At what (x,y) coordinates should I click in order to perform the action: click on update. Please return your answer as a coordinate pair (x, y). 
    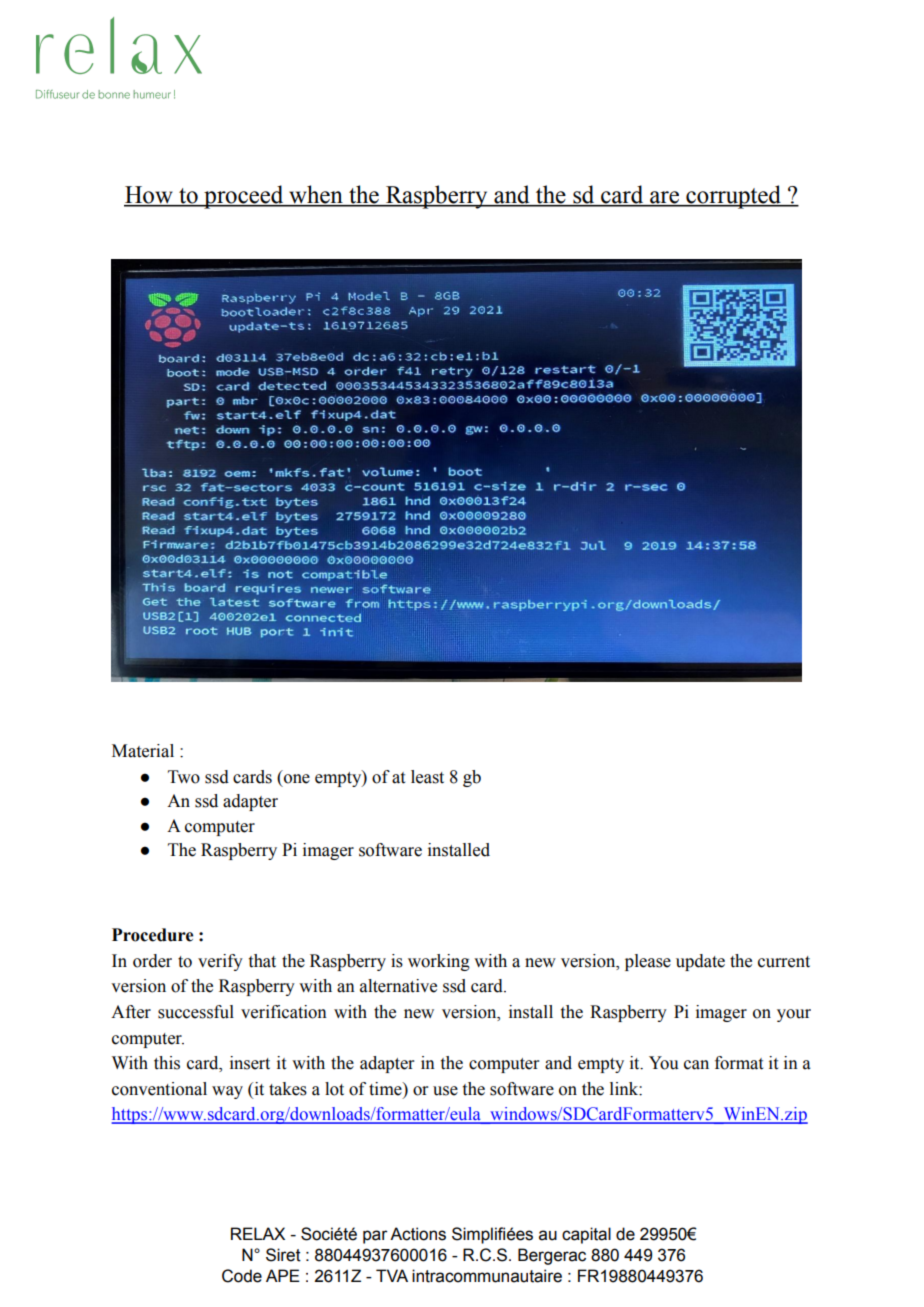
    Looking at the image, I should click on (700, 962).
